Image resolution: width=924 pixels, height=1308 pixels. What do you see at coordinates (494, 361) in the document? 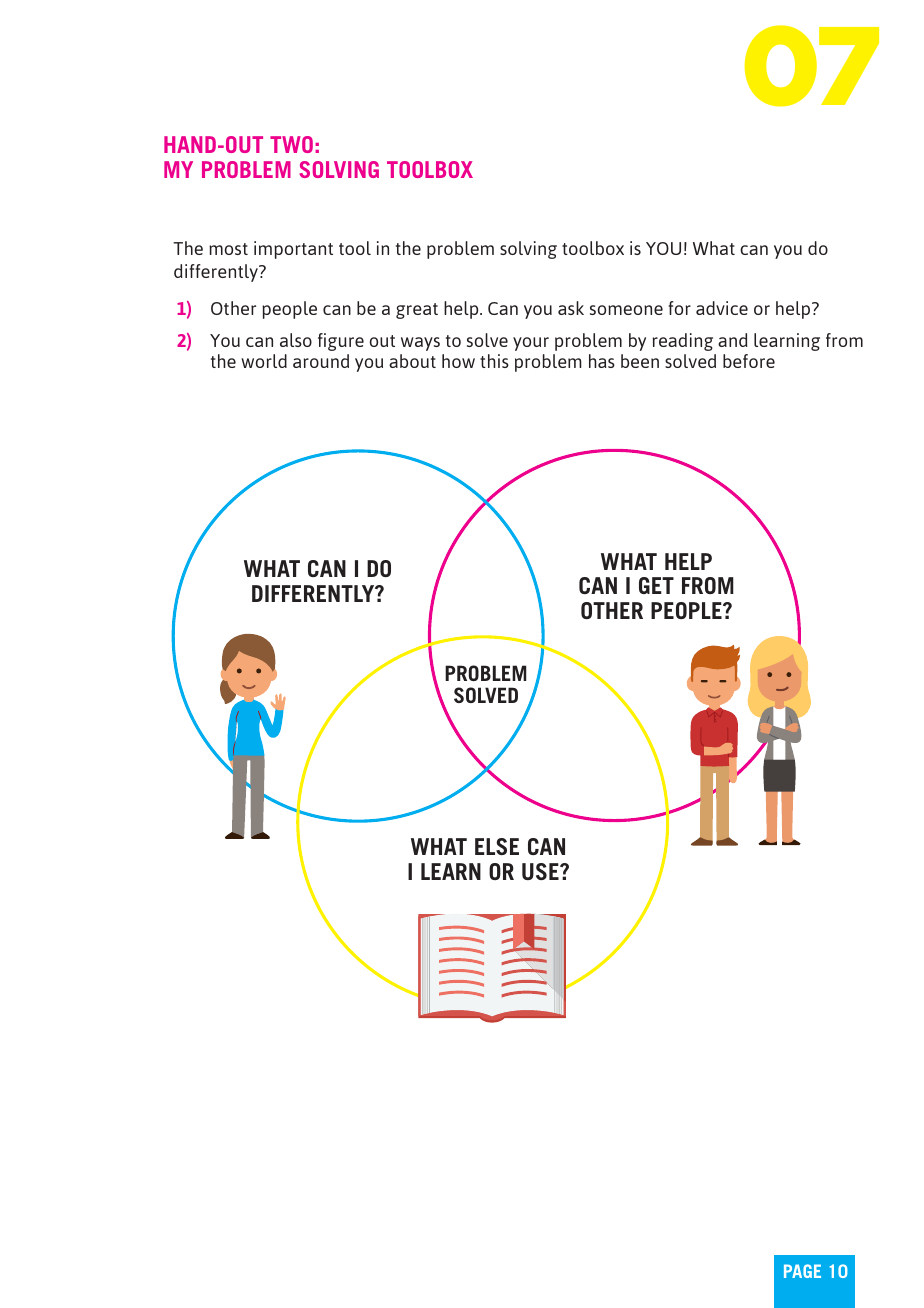
I see `this` at bounding box center [494, 361].
